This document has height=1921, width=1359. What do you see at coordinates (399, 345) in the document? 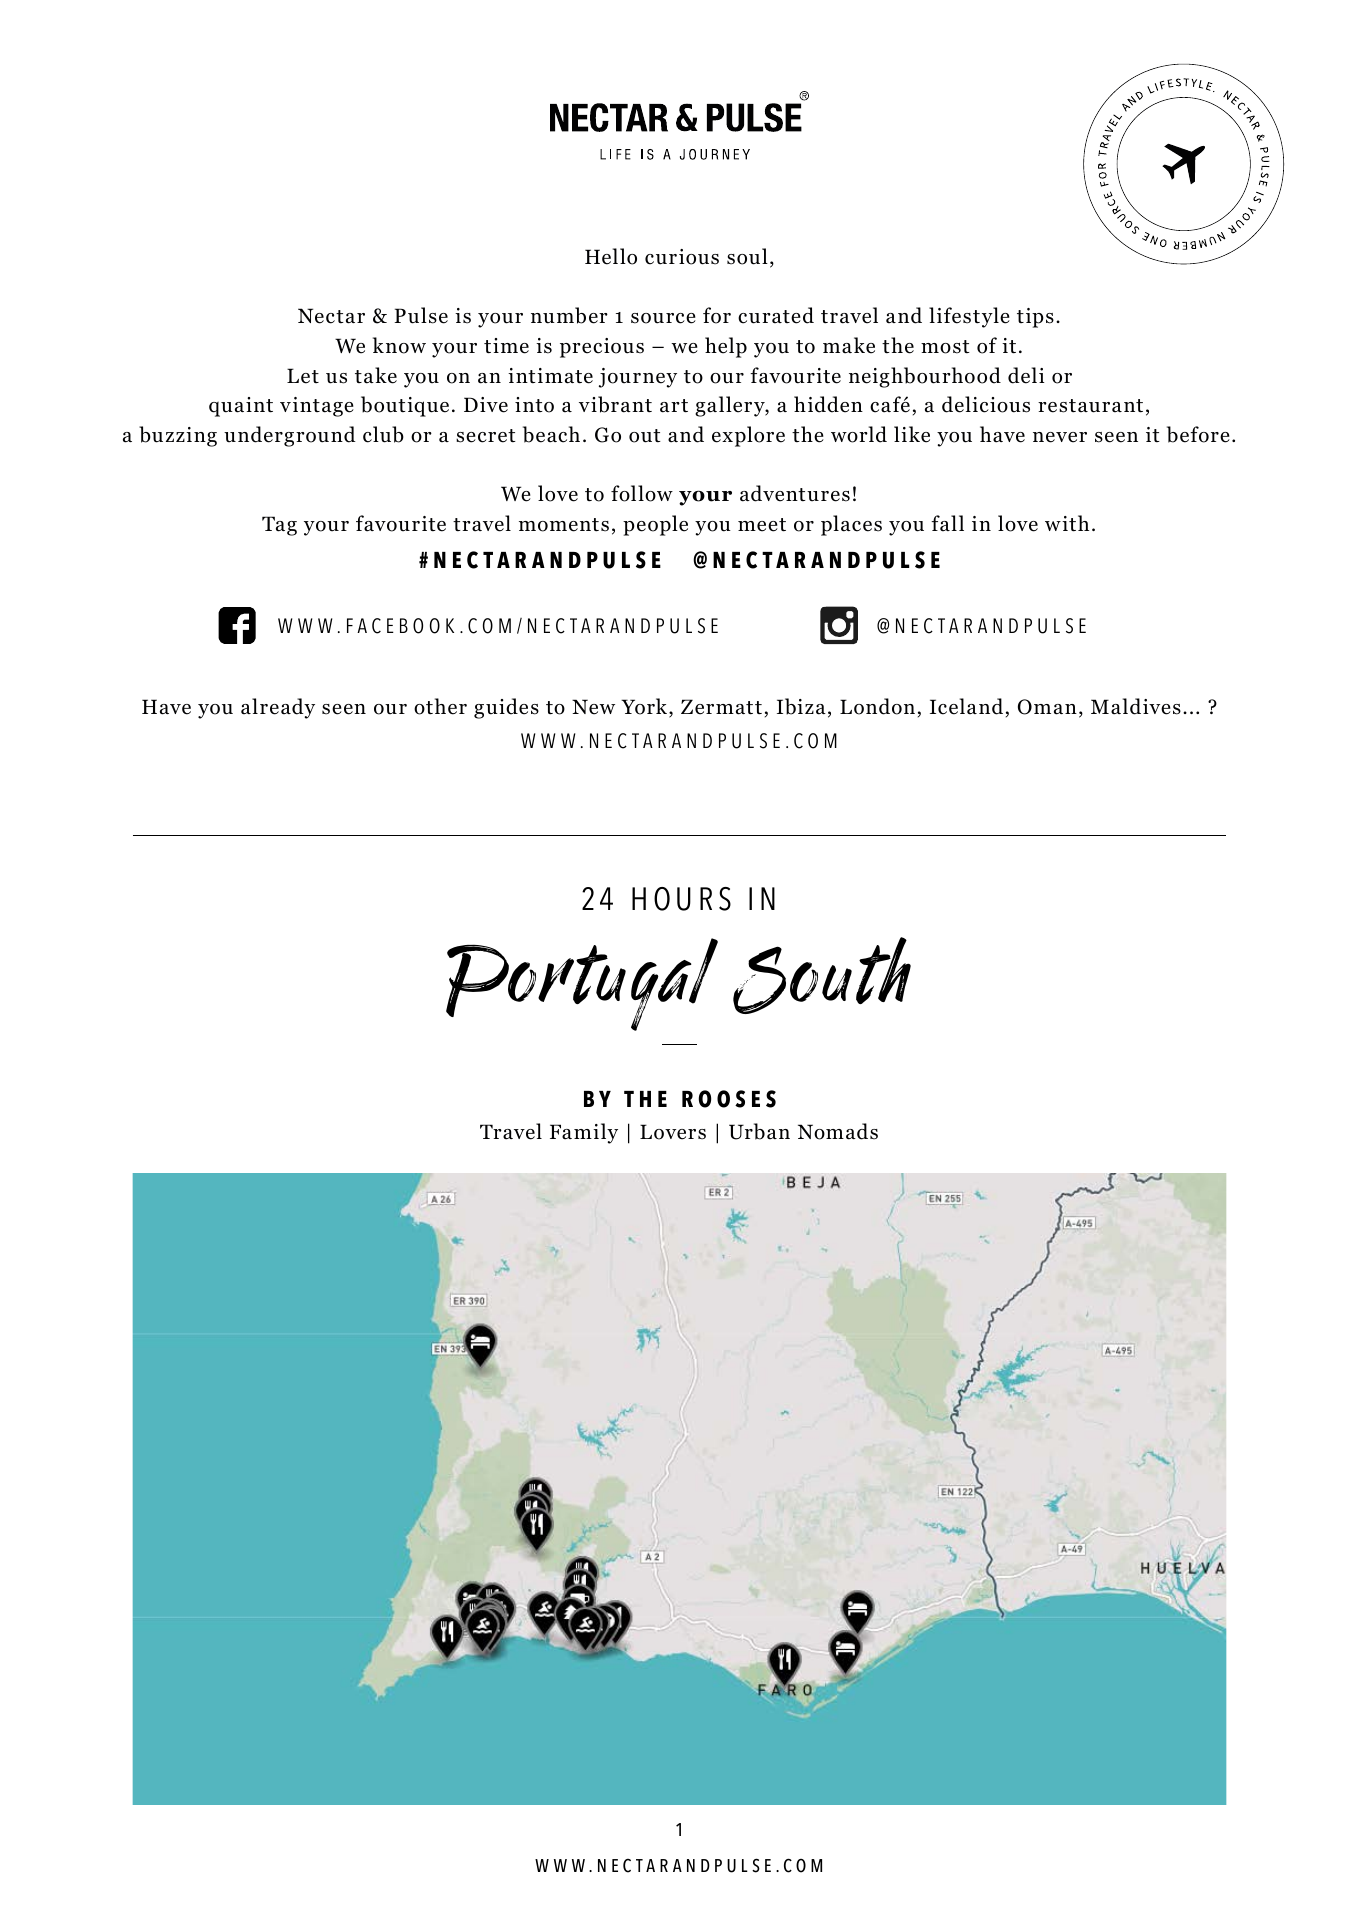
I see `know` at bounding box center [399, 345].
